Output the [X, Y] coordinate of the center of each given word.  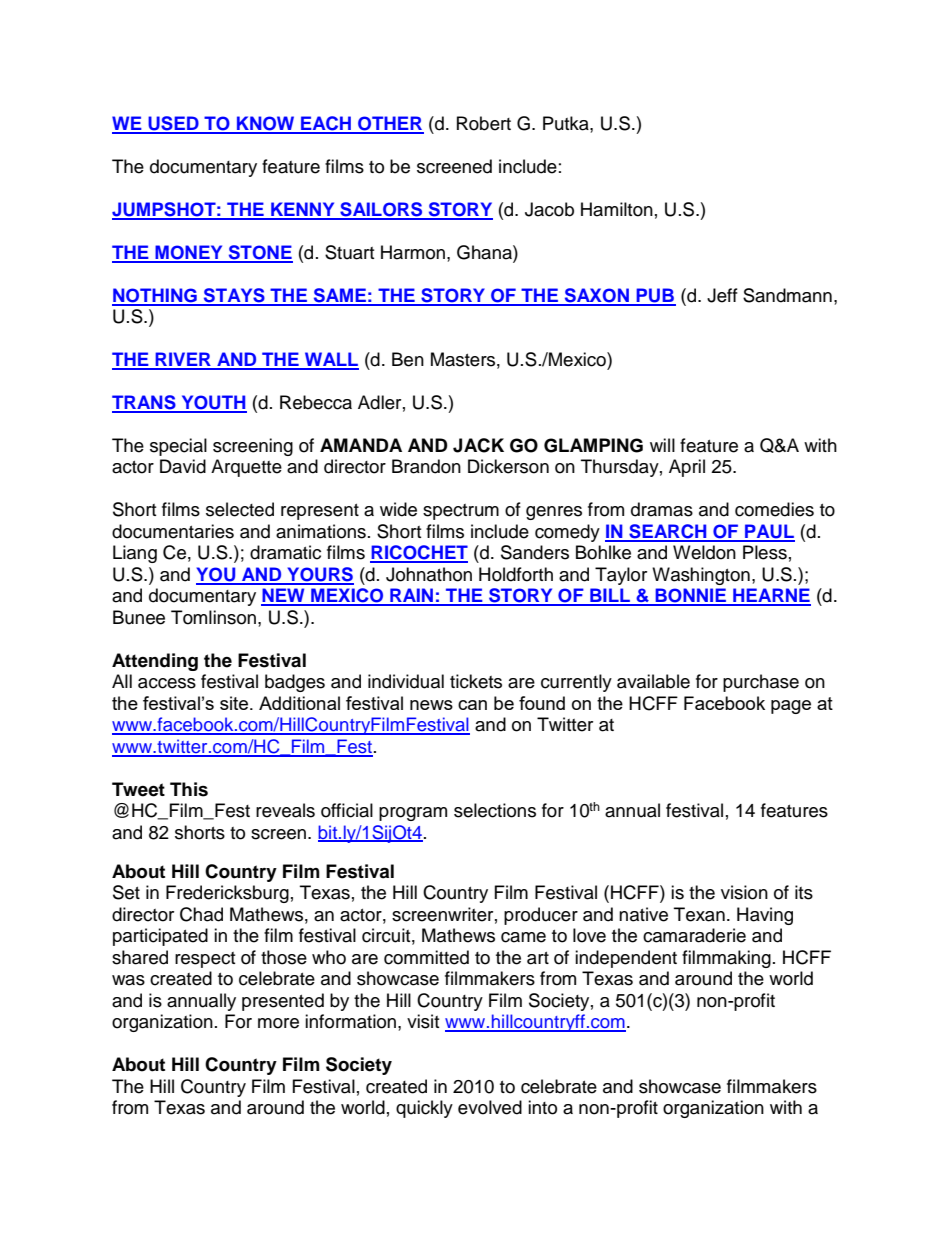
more [278, 1023]
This [189, 789]
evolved [490, 1107]
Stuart [349, 252]
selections [495, 810]
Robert [484, 123]
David [183, 466]
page [791, 707]
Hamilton [617, 209]
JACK [478, 445]
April [687, 468]
